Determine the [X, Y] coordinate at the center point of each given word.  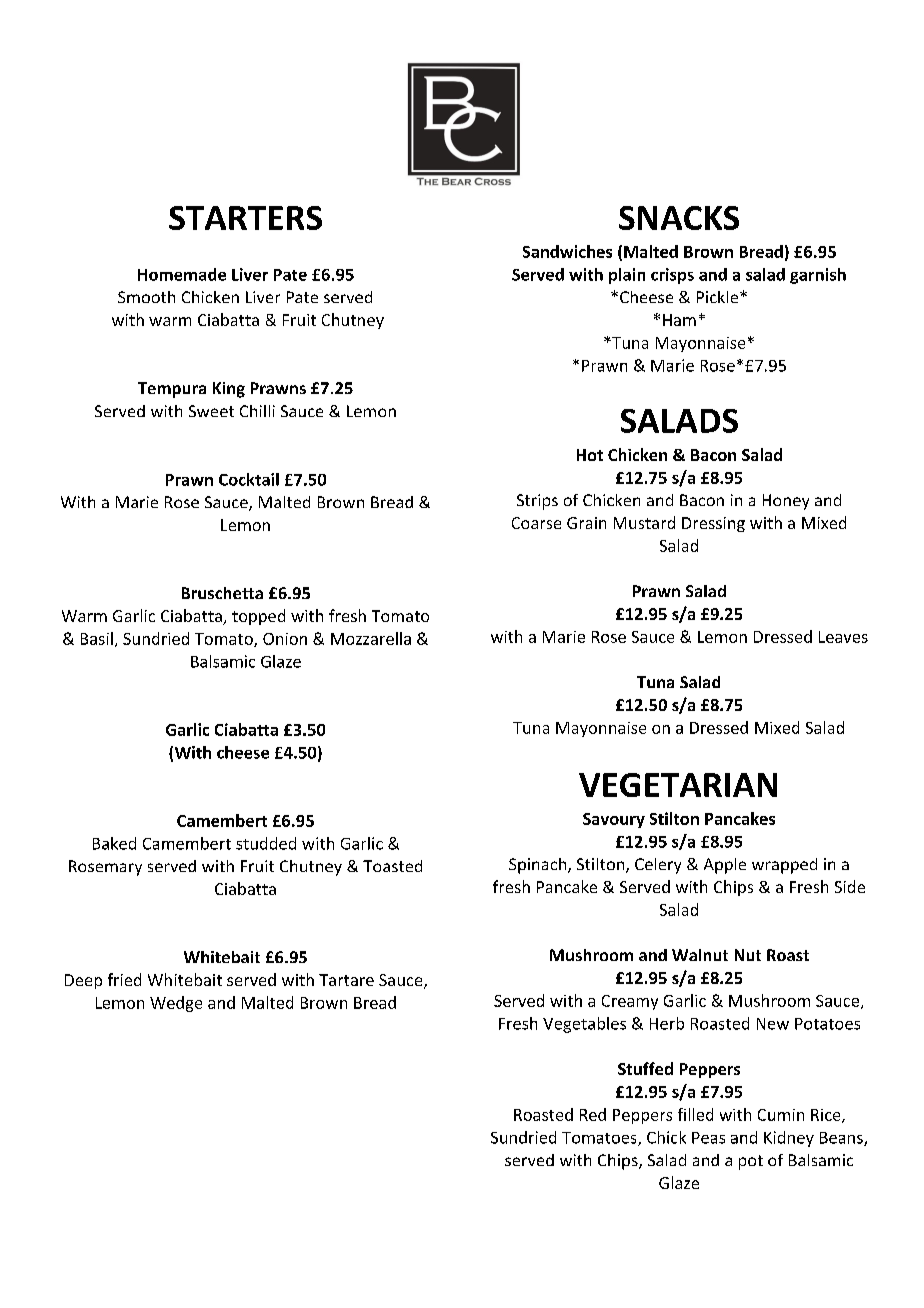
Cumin [781, 1115]
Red [593, 1114]
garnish [818, 276]
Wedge [176, 1004]
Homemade [182, 274]
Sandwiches [567, 251]
